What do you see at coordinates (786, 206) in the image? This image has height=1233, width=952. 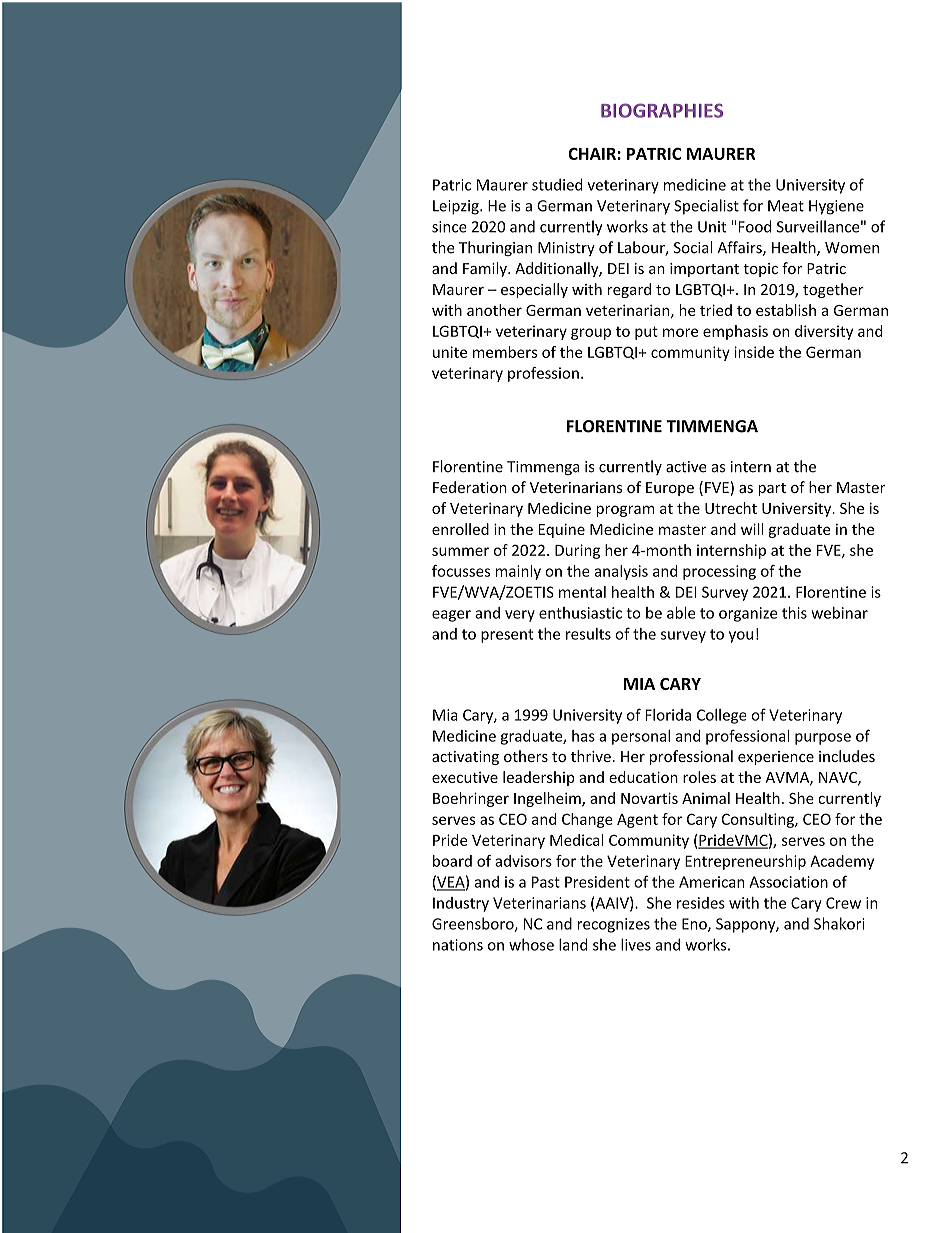 I see `Meat` at bounding box center [786, 206].
